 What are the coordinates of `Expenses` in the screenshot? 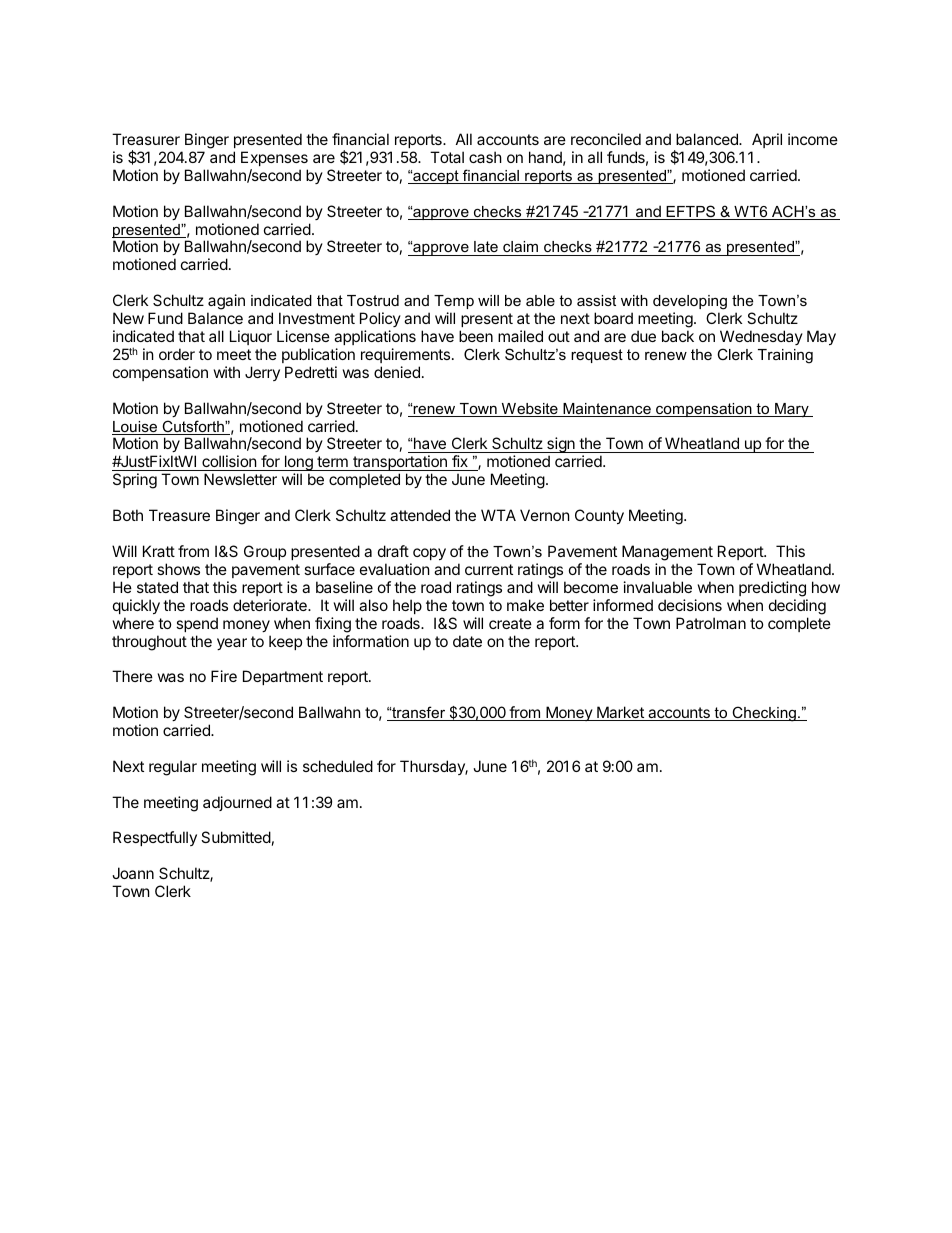 It's located at (274, 158).
